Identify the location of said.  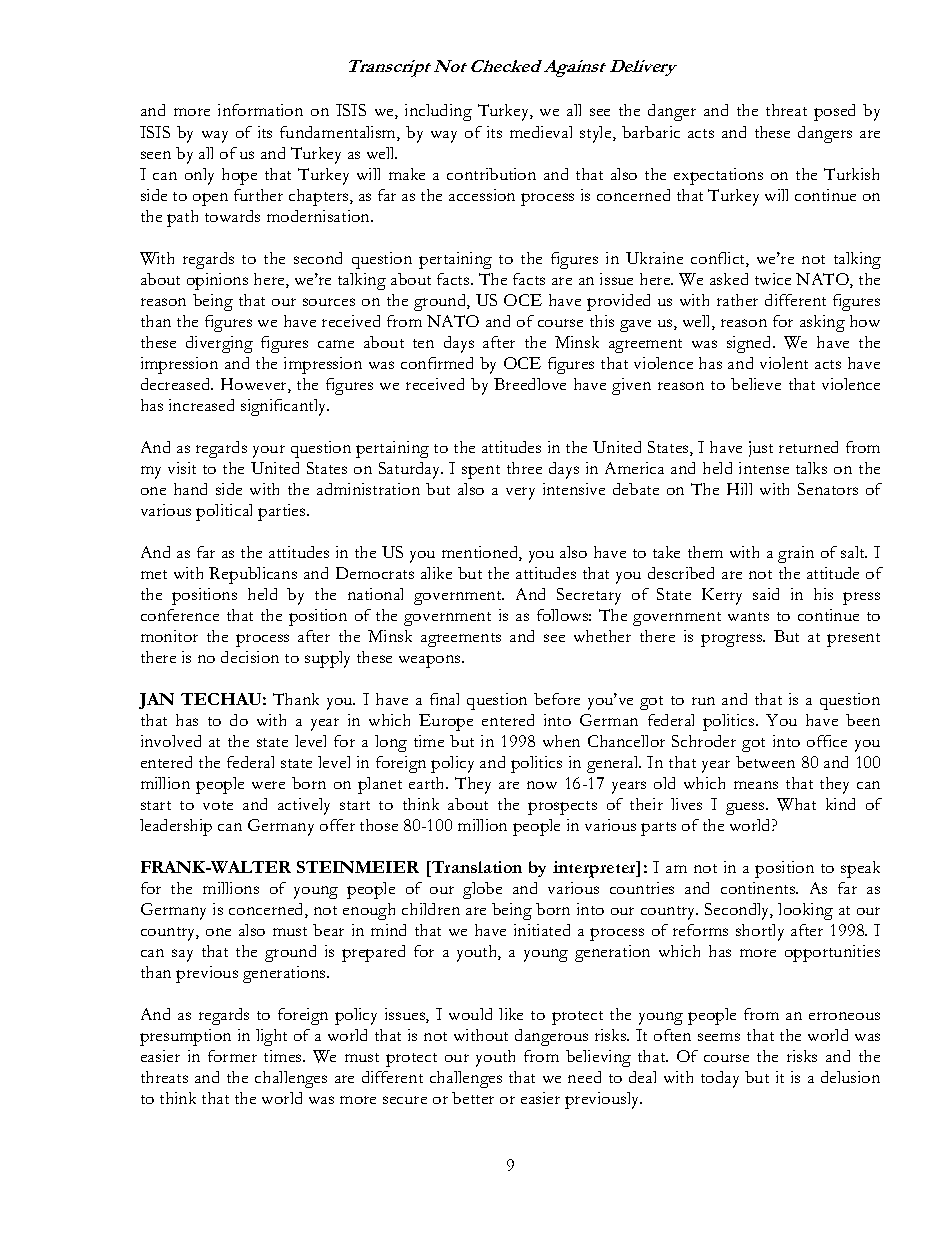
(766, 594).
